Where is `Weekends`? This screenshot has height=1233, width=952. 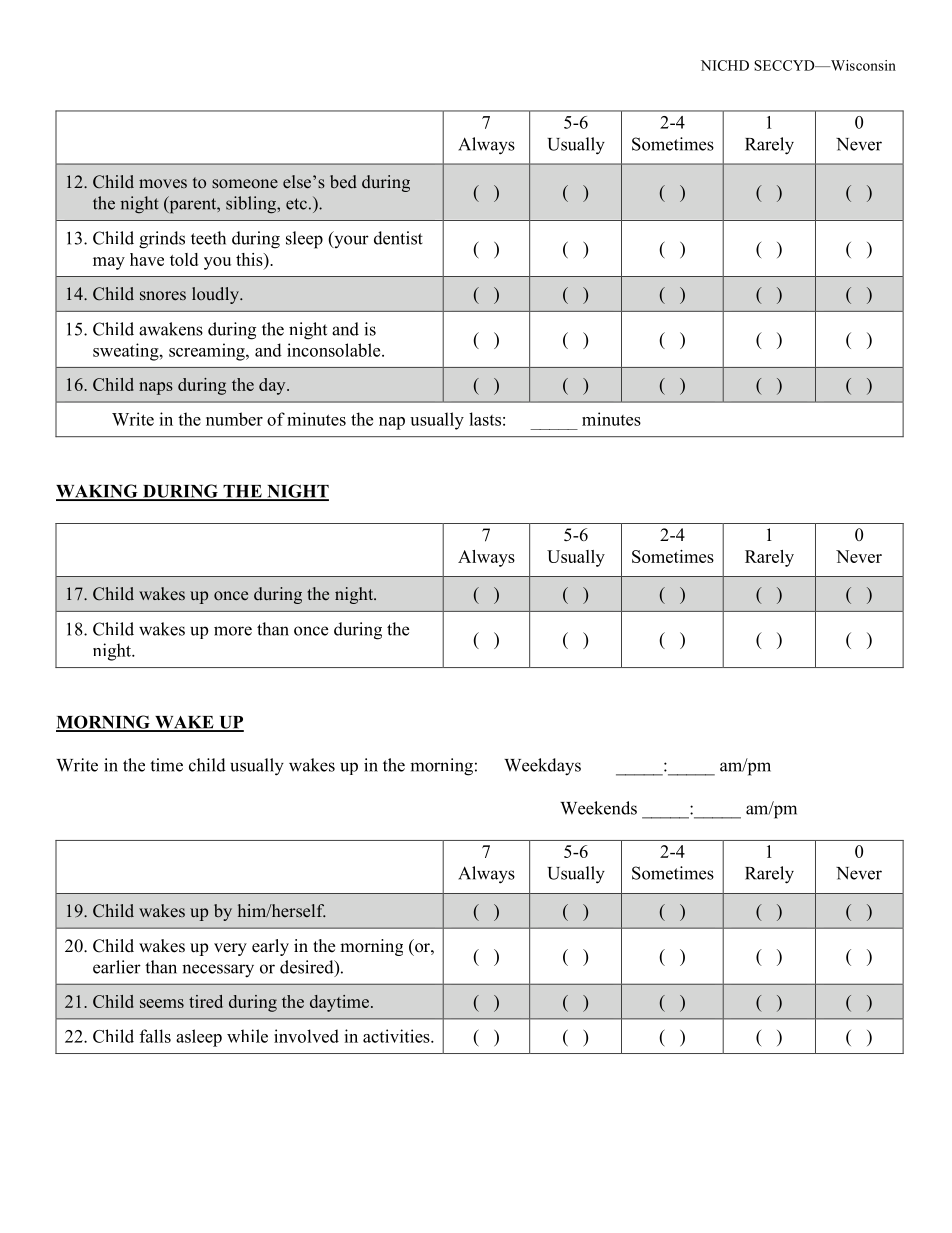 Weekends is located at coordinates (598, 808).
